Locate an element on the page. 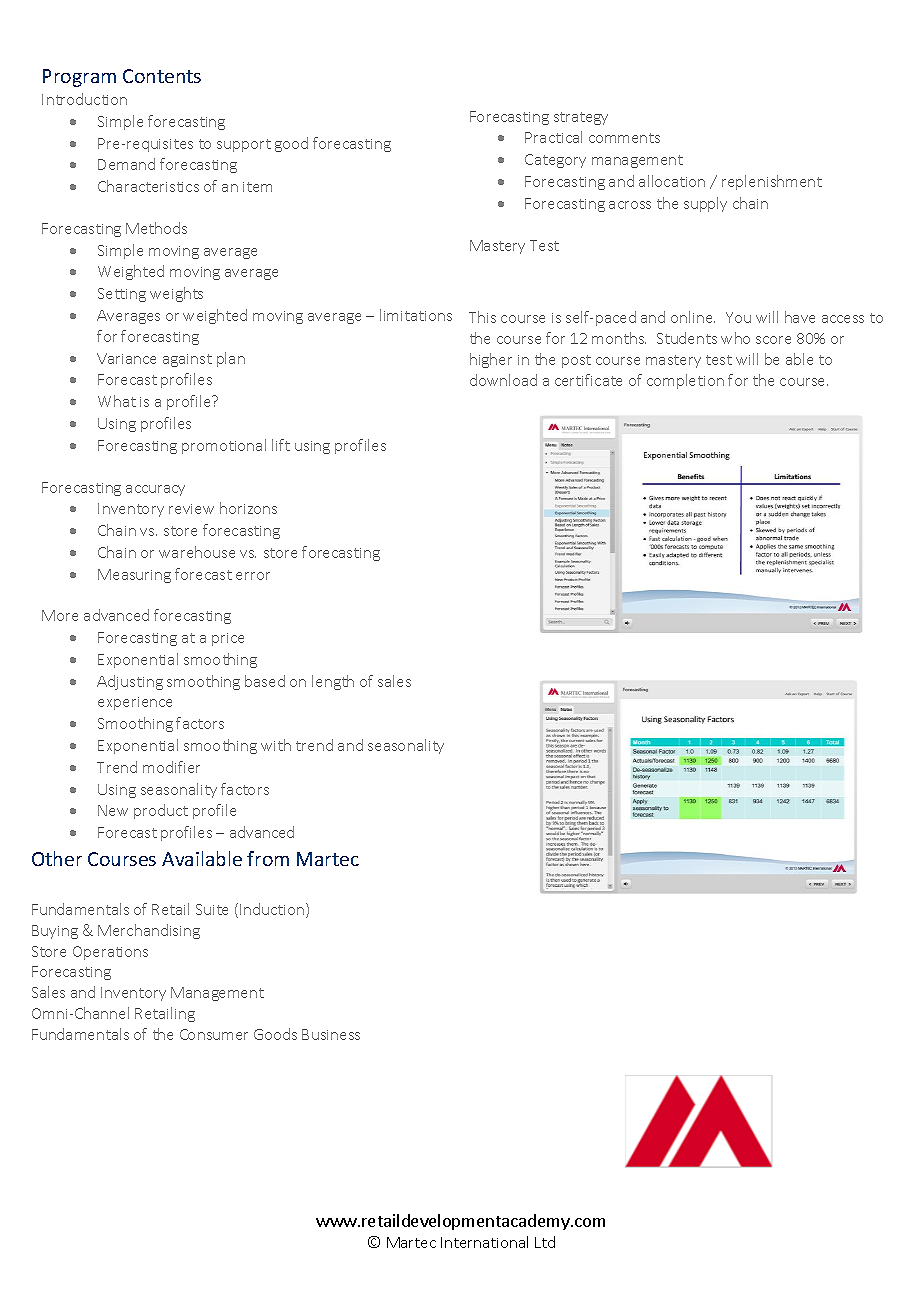 The image size is (924, 1308). Induction is located at coordinates (273, 910).
